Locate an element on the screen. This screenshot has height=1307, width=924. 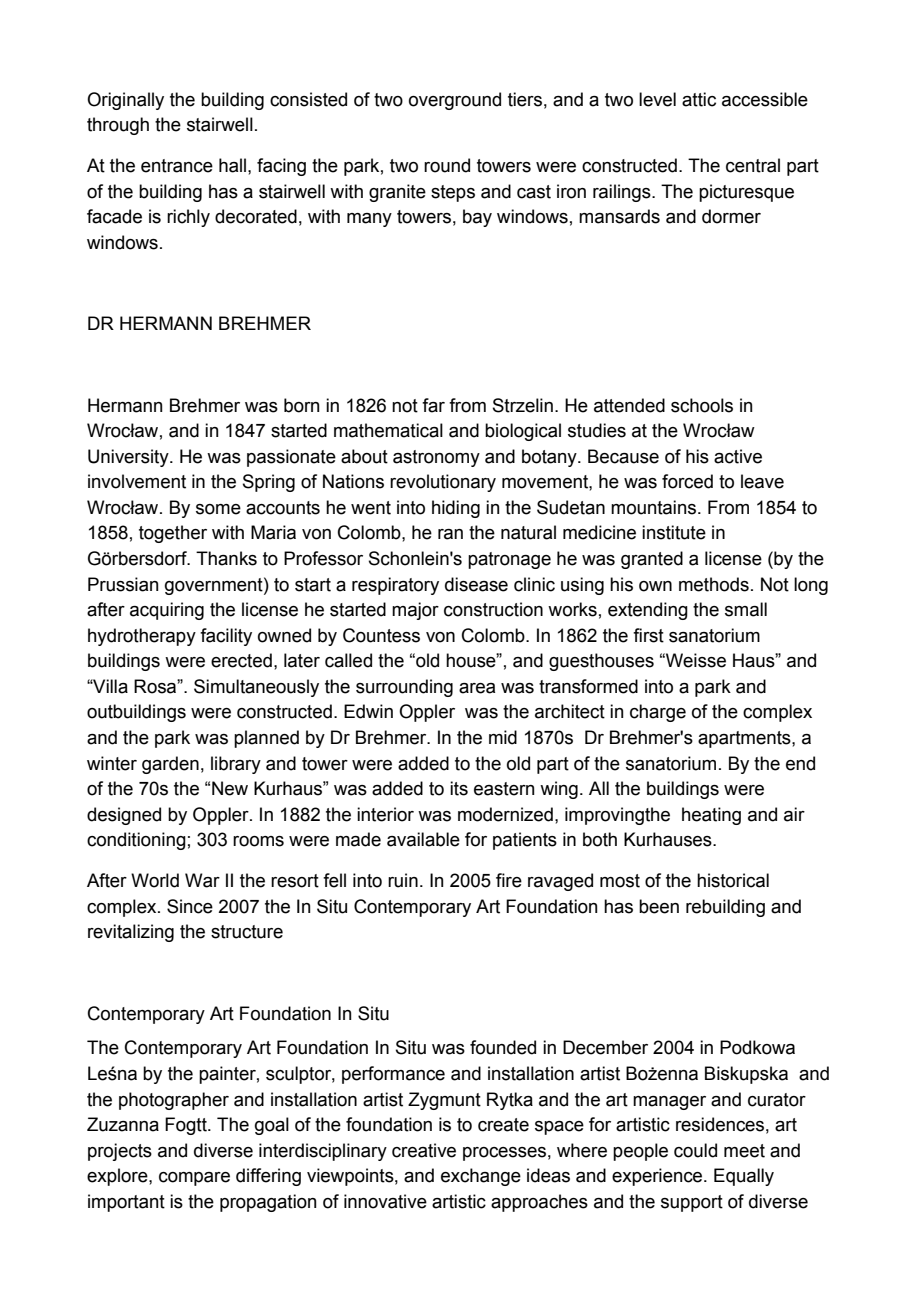
fire is located at coordinates (509, 880).
